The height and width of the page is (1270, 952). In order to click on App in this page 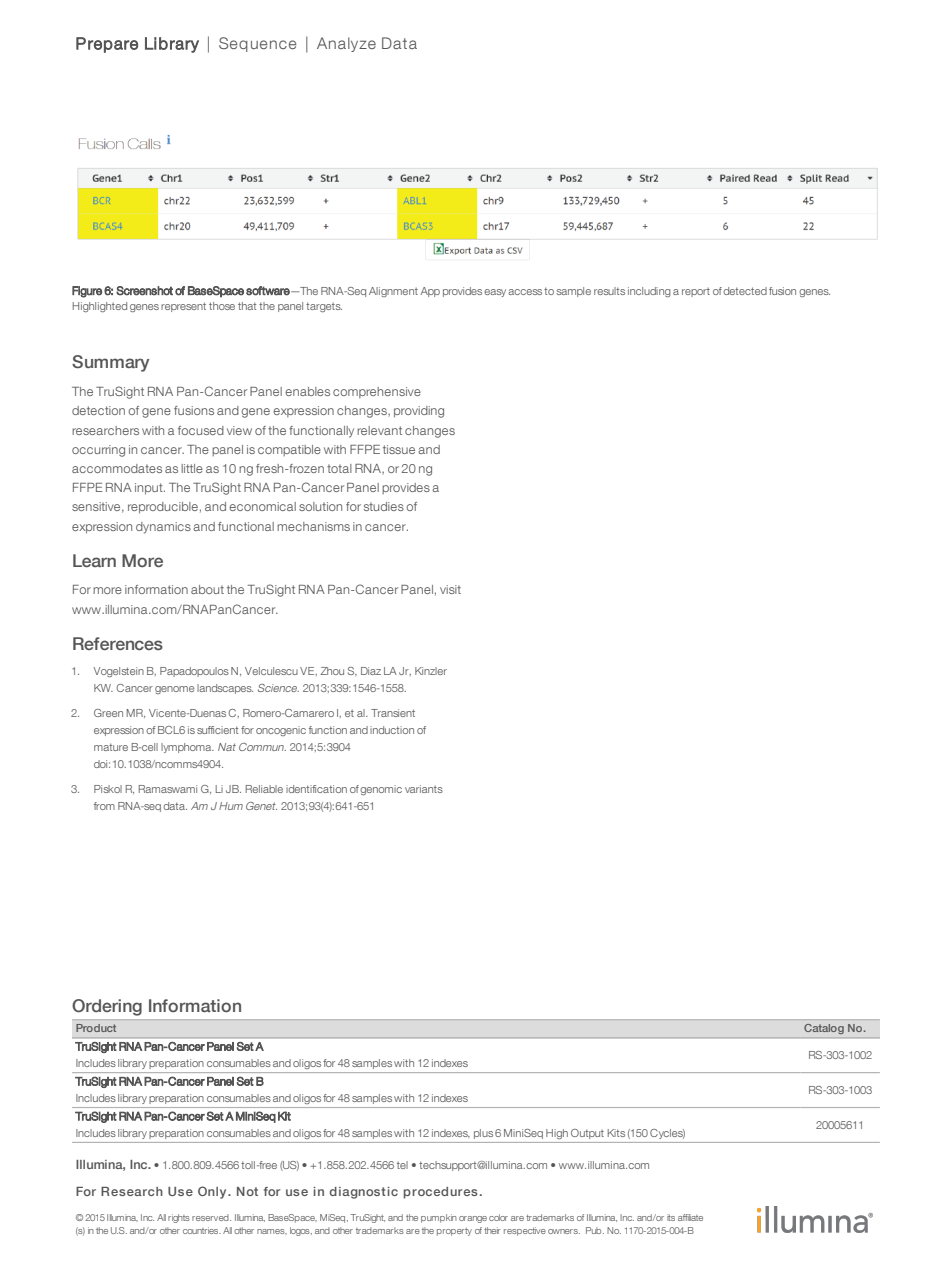, I will do `click(430, 292)`.
